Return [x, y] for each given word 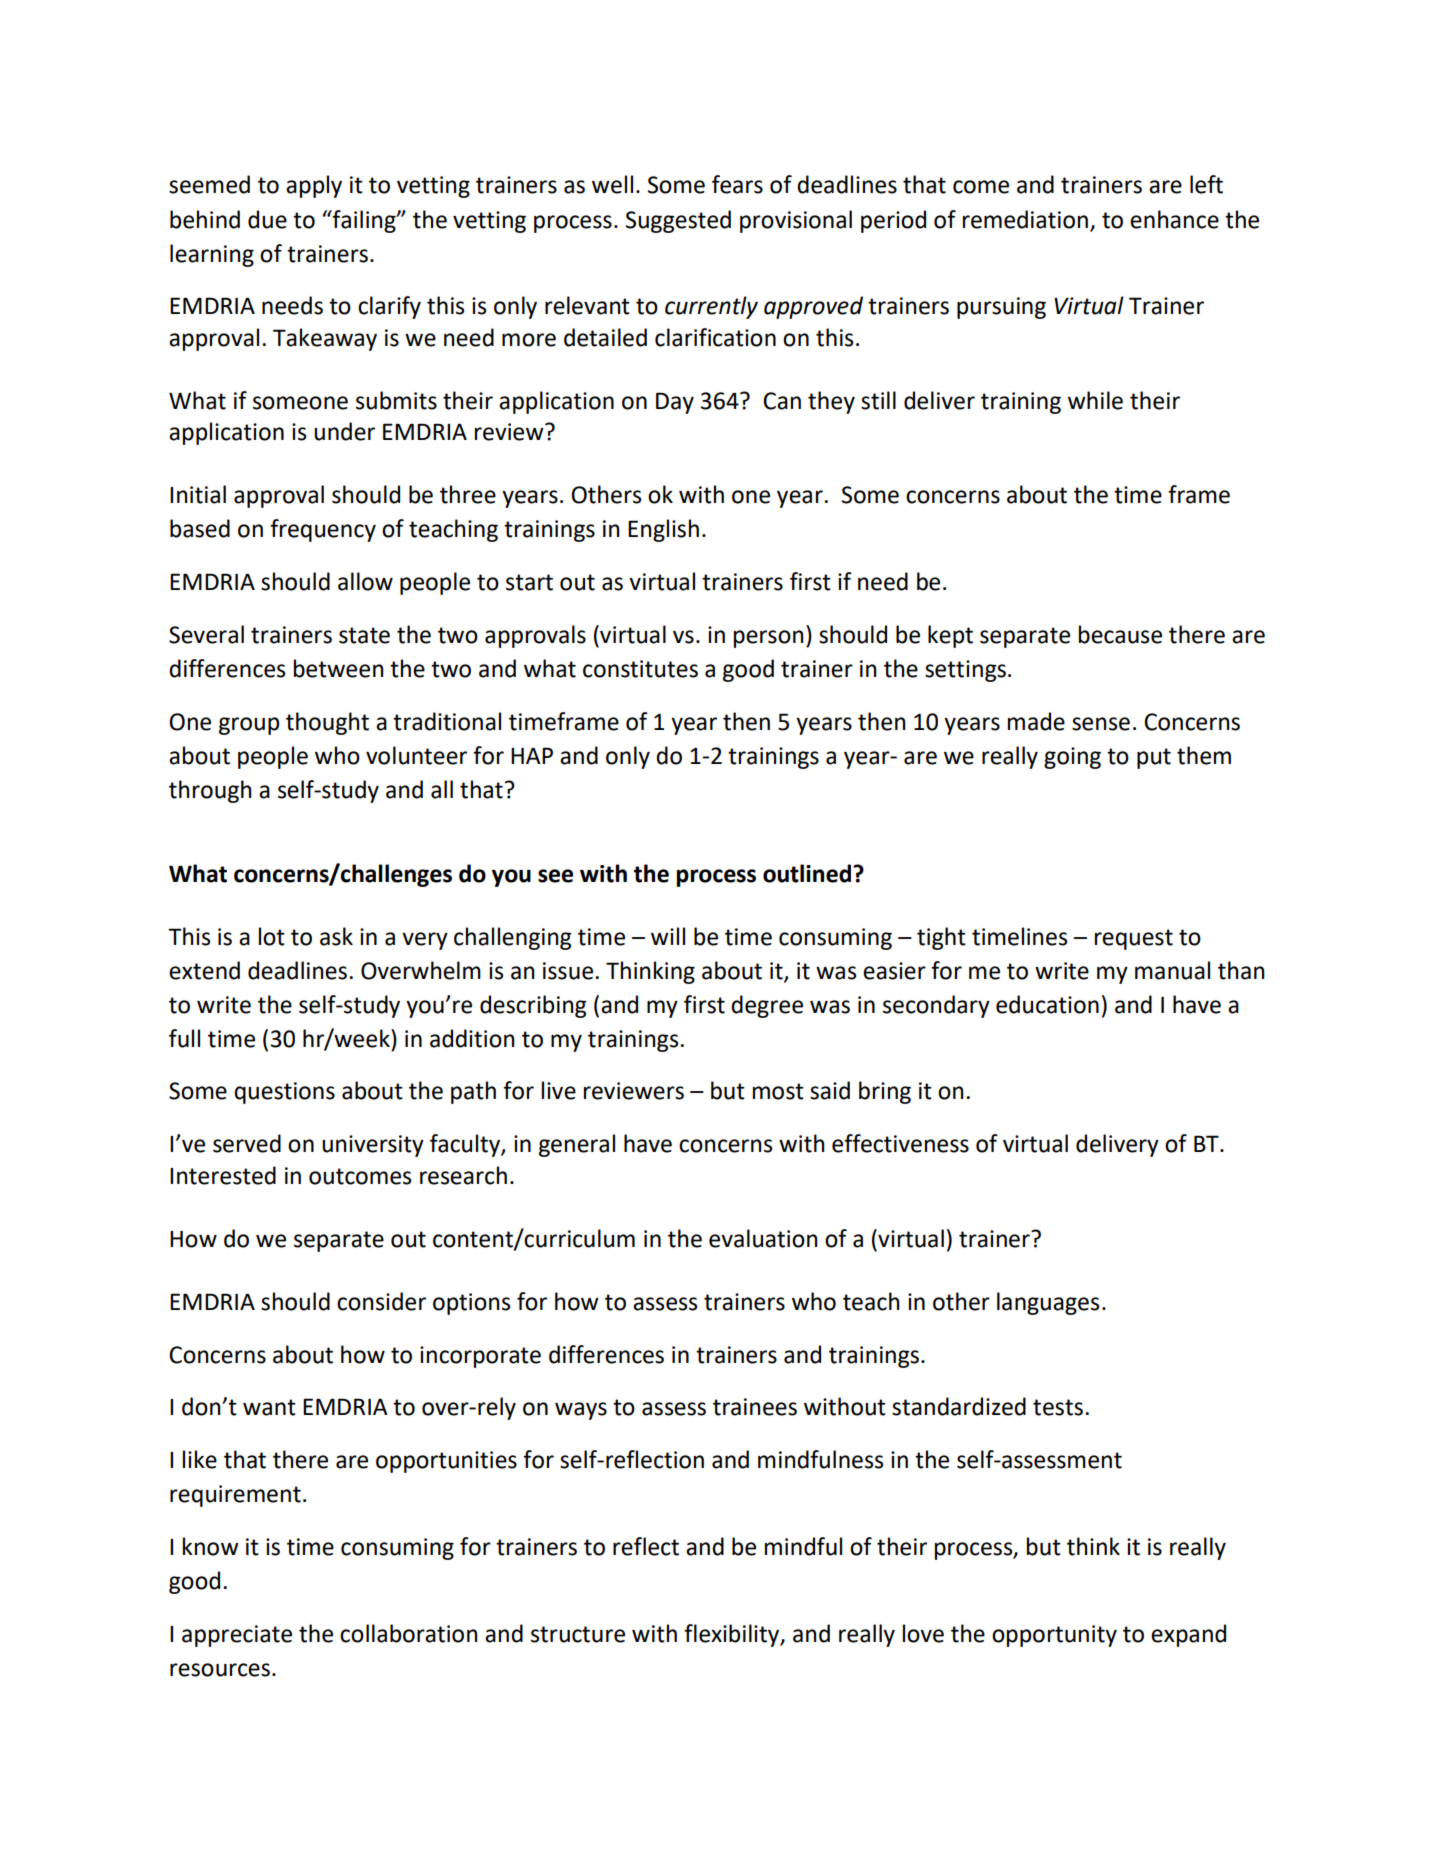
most [778, 1091]
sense [1101, 724]
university [373, 1146]
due [267, 219]
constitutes [640, 669]
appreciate [237, 1636]
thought [327, 723]
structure [578, 1634]
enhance [1174, 219]
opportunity [1054, 1636]
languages [1048, 1303]
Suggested [678, 221]
